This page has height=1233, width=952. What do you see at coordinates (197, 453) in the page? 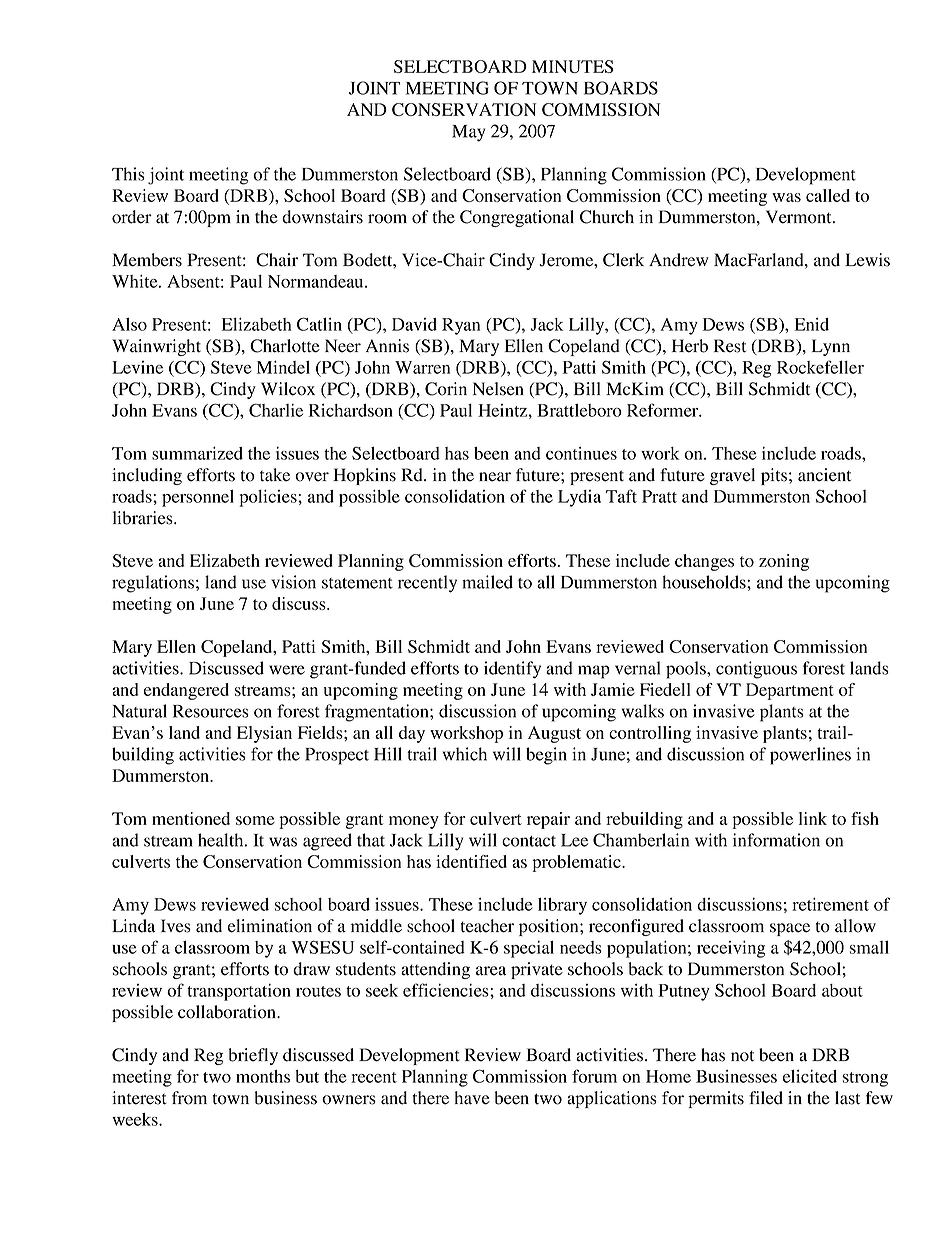
I see `summarized` at bounding box center [197, 453].
